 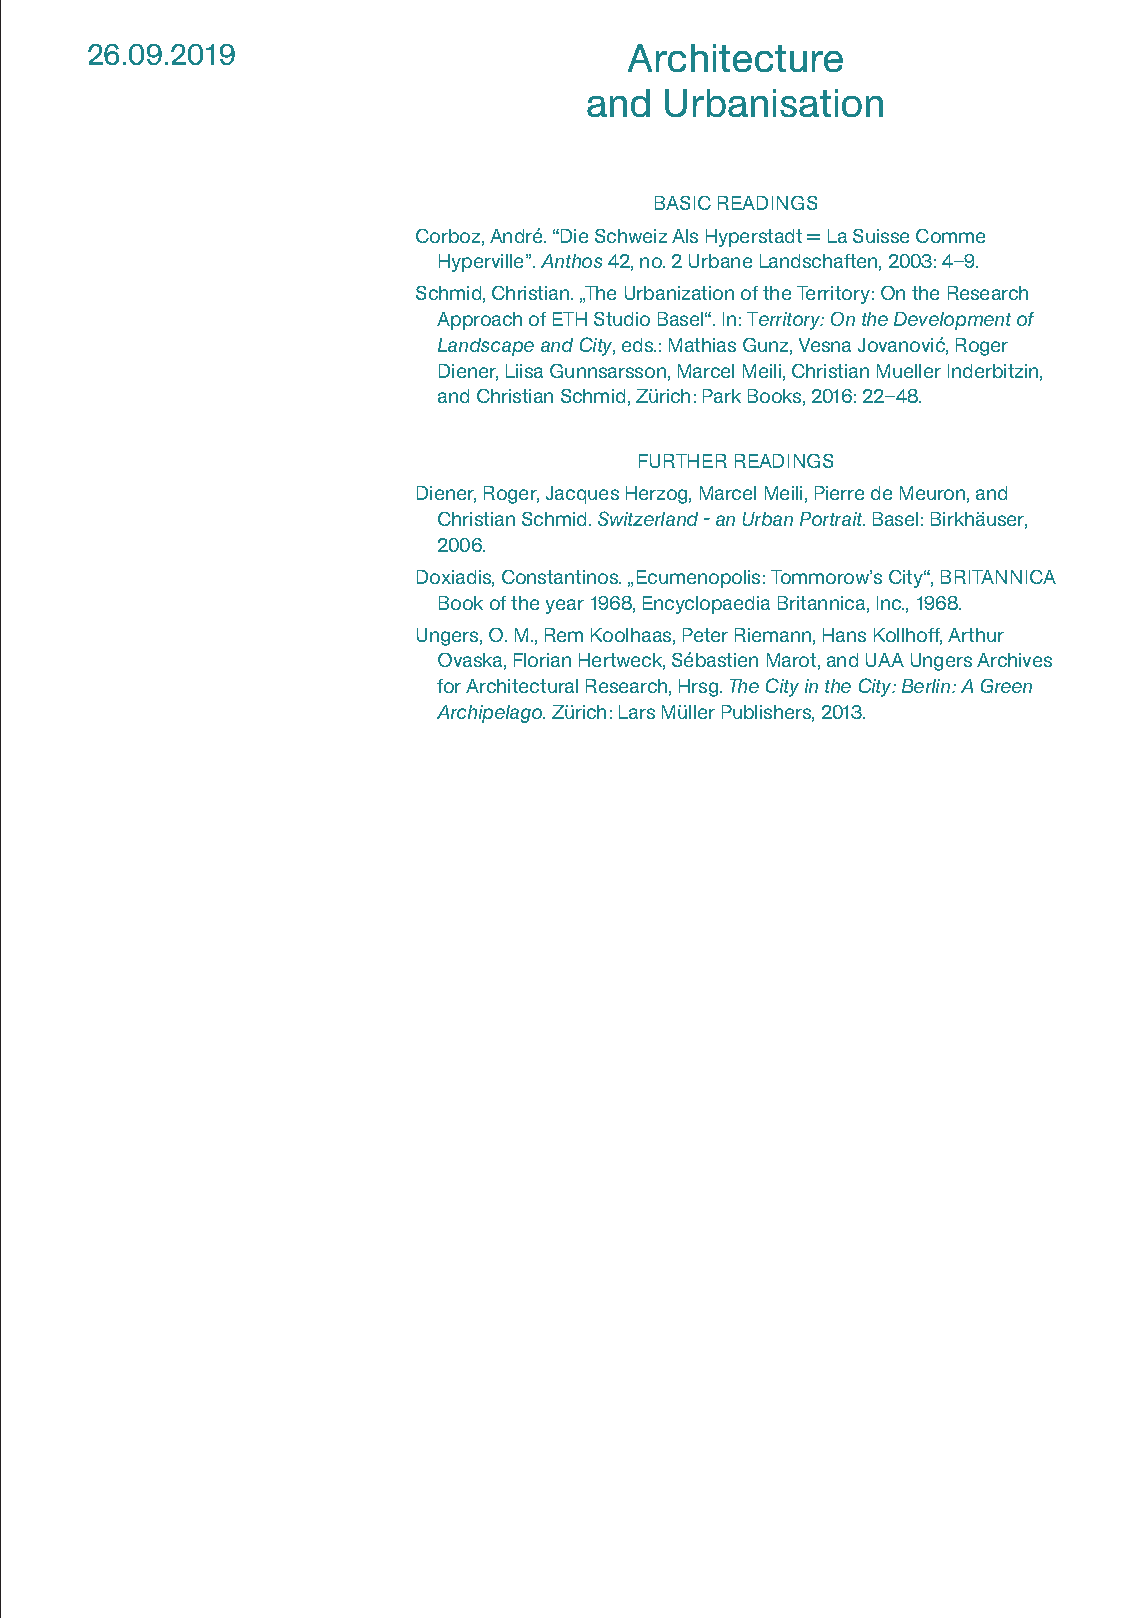 I want to click on Architectural, so click(x=522, y=686).
